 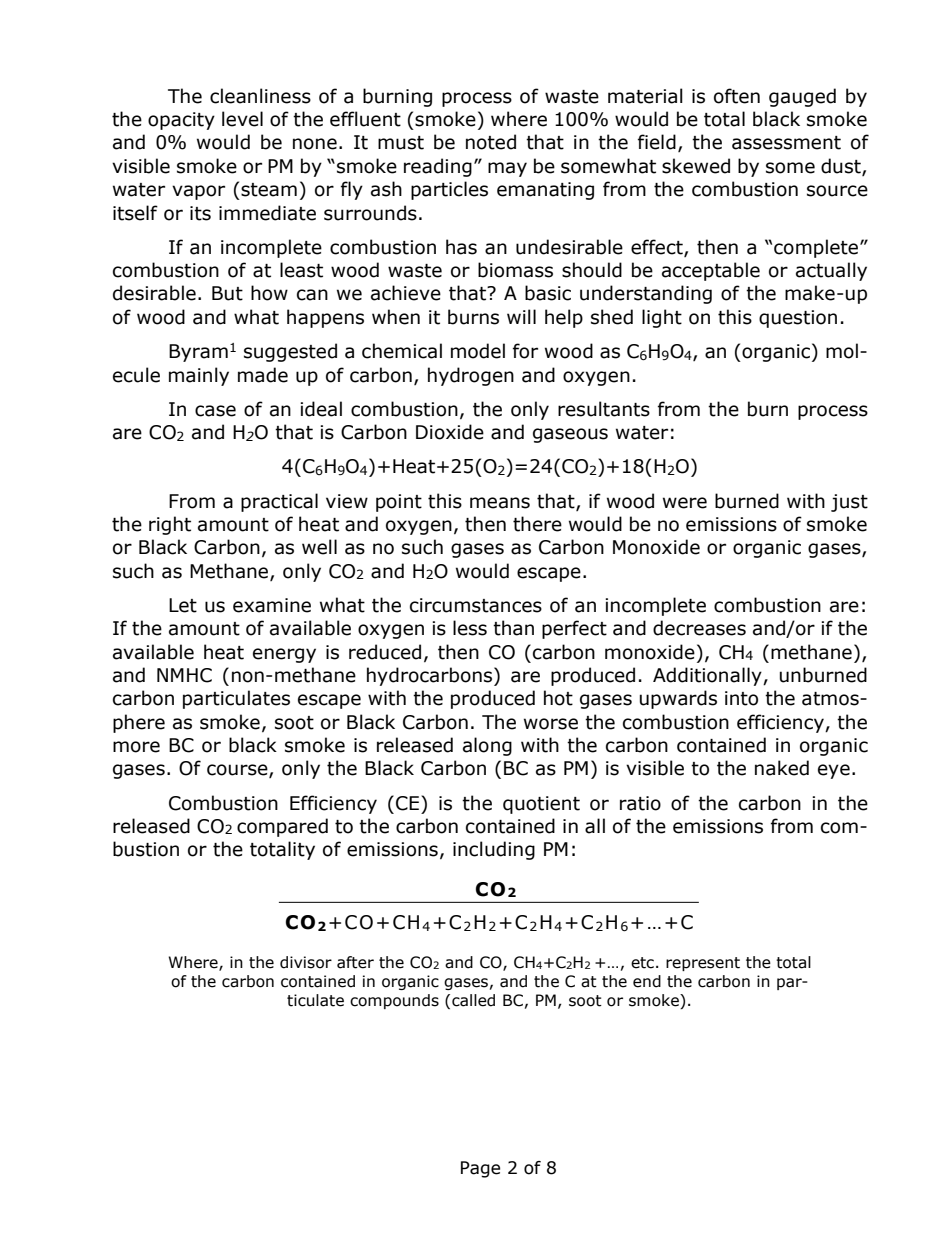 I want to click on noted, so click(x=491, y=142).
